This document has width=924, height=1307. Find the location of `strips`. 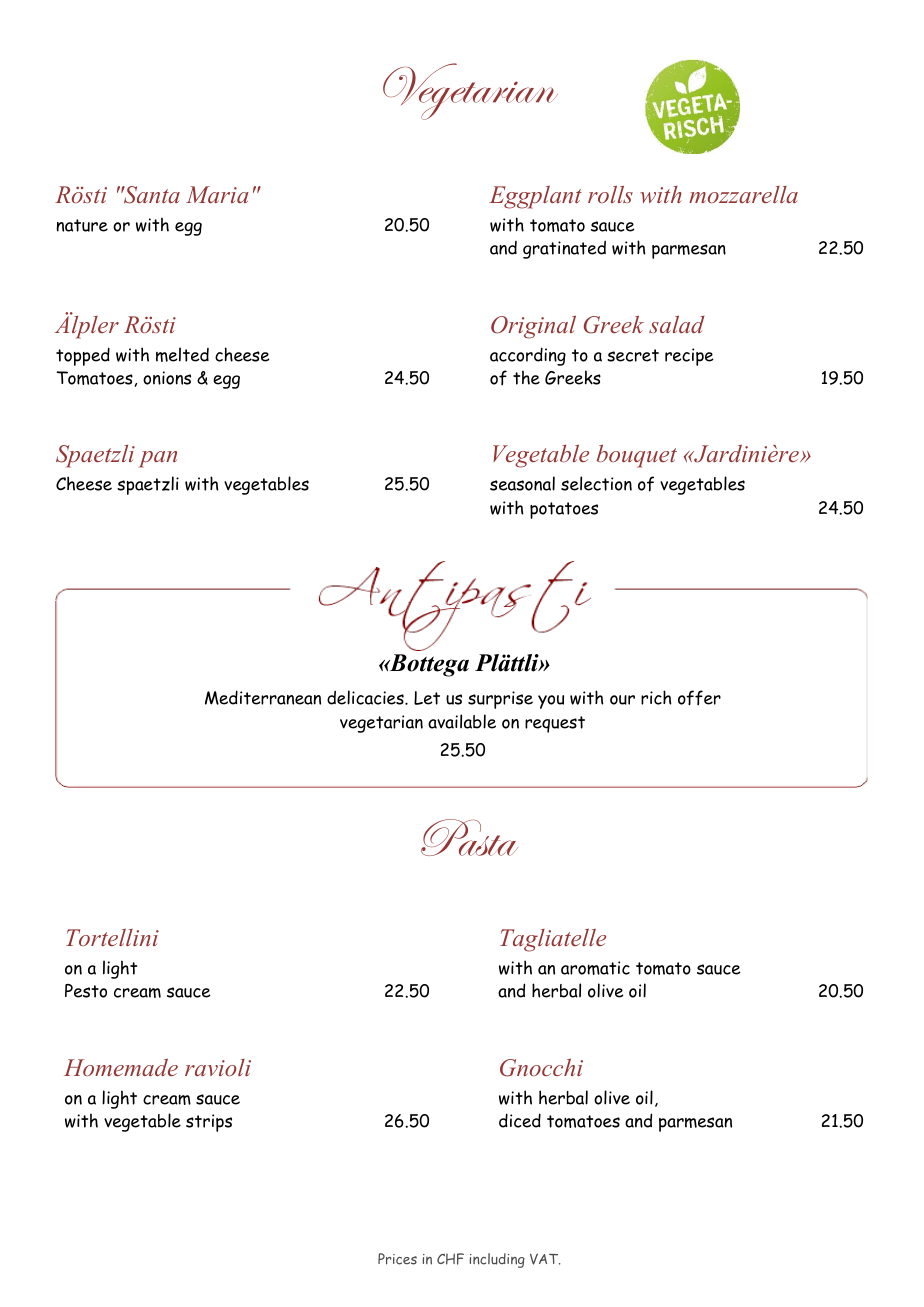

strips is located at coordinates (209, 1123).
